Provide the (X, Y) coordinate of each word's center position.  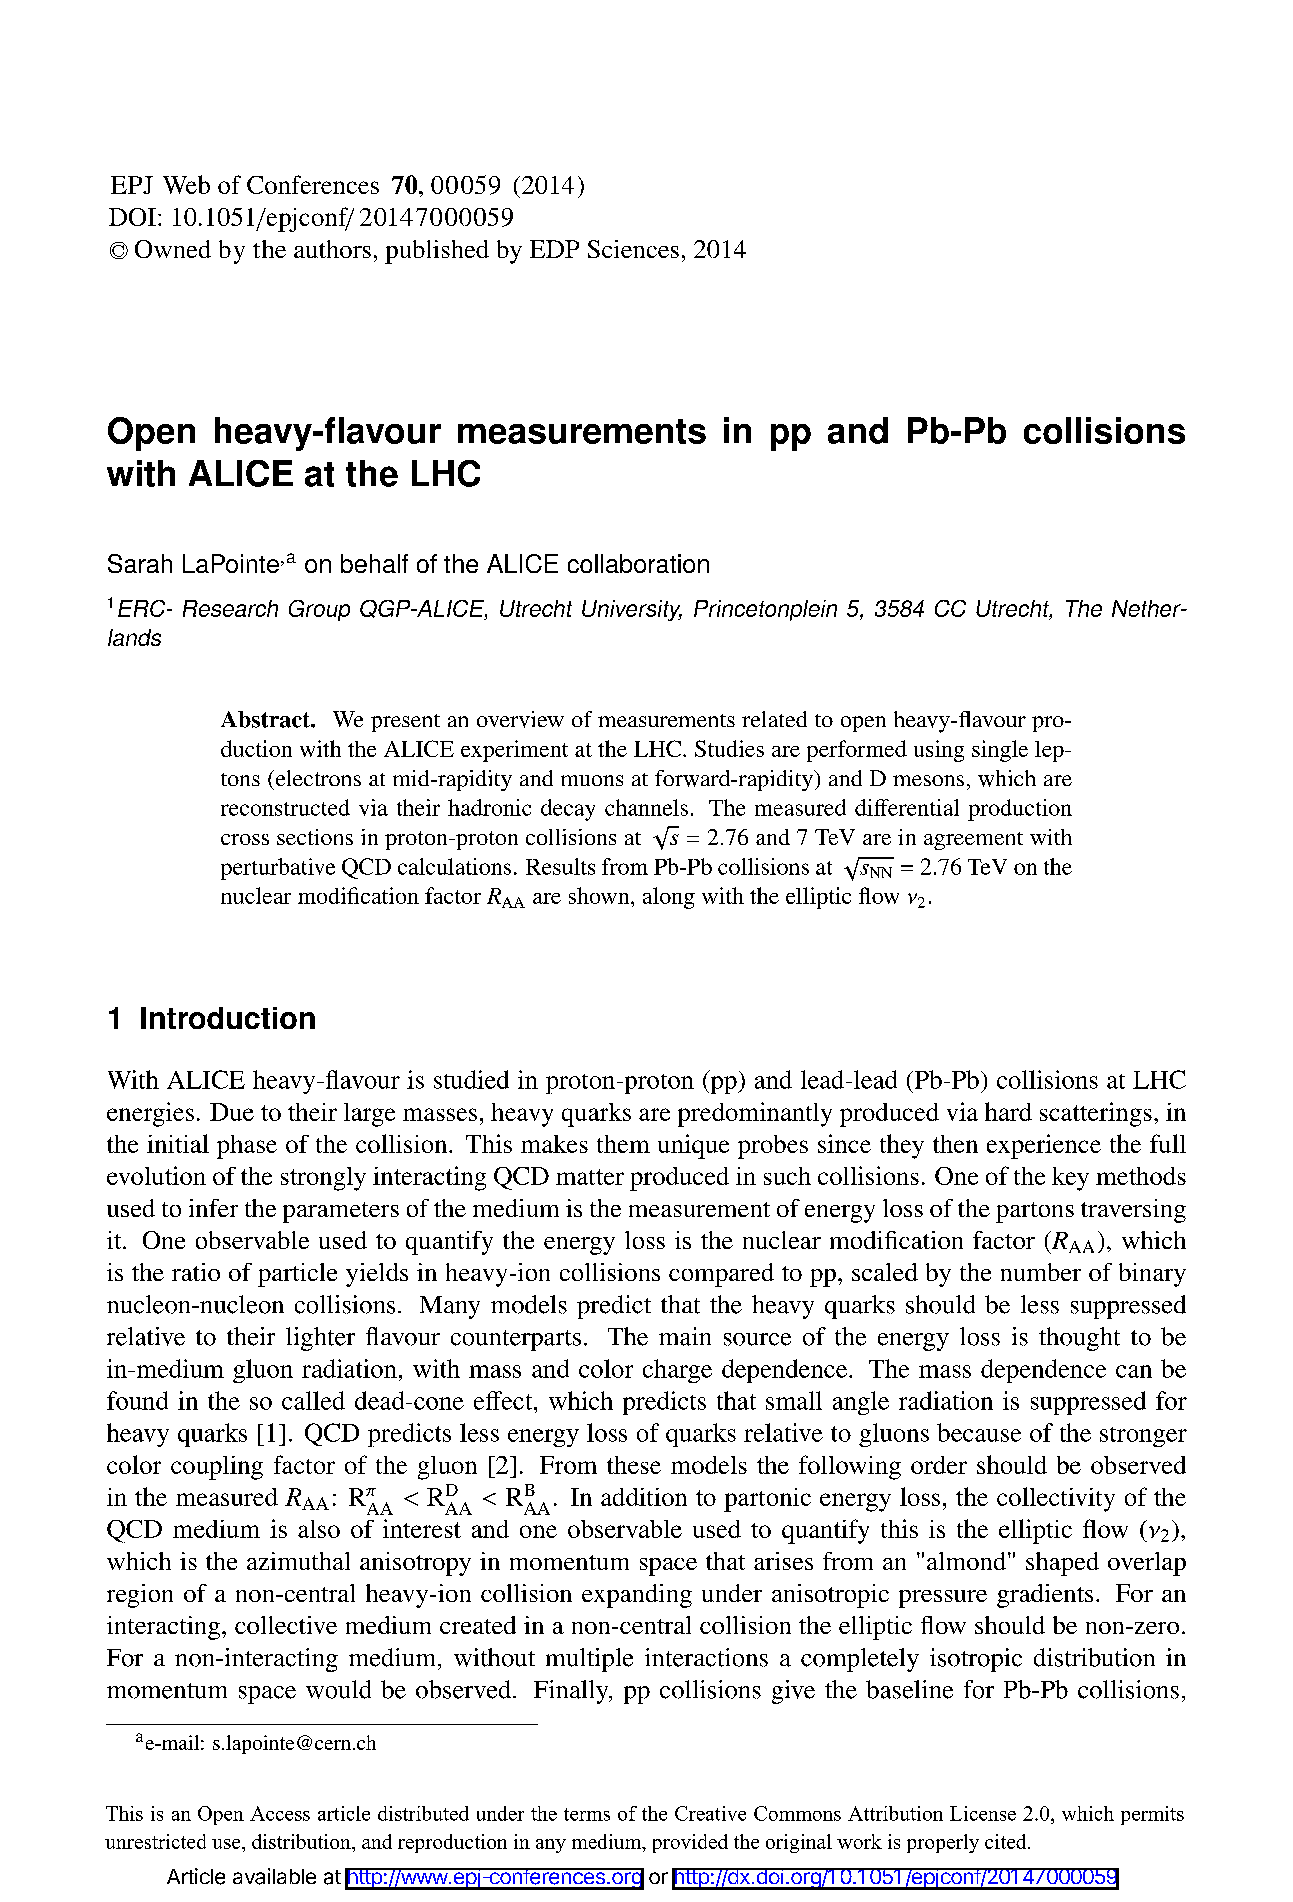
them (623, 1144)
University (632, 610)
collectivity (1056, 1499)
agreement (973, 841)
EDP (554, 249)
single (1000, 751)
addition (644, 1497)
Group (319, 610)
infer (213, 1208)
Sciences (633, 249)
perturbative (278, 869)
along (669, 898)
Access (280, 1813)
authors (332, 249)
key (1070, 1179)
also (319, 1529)
